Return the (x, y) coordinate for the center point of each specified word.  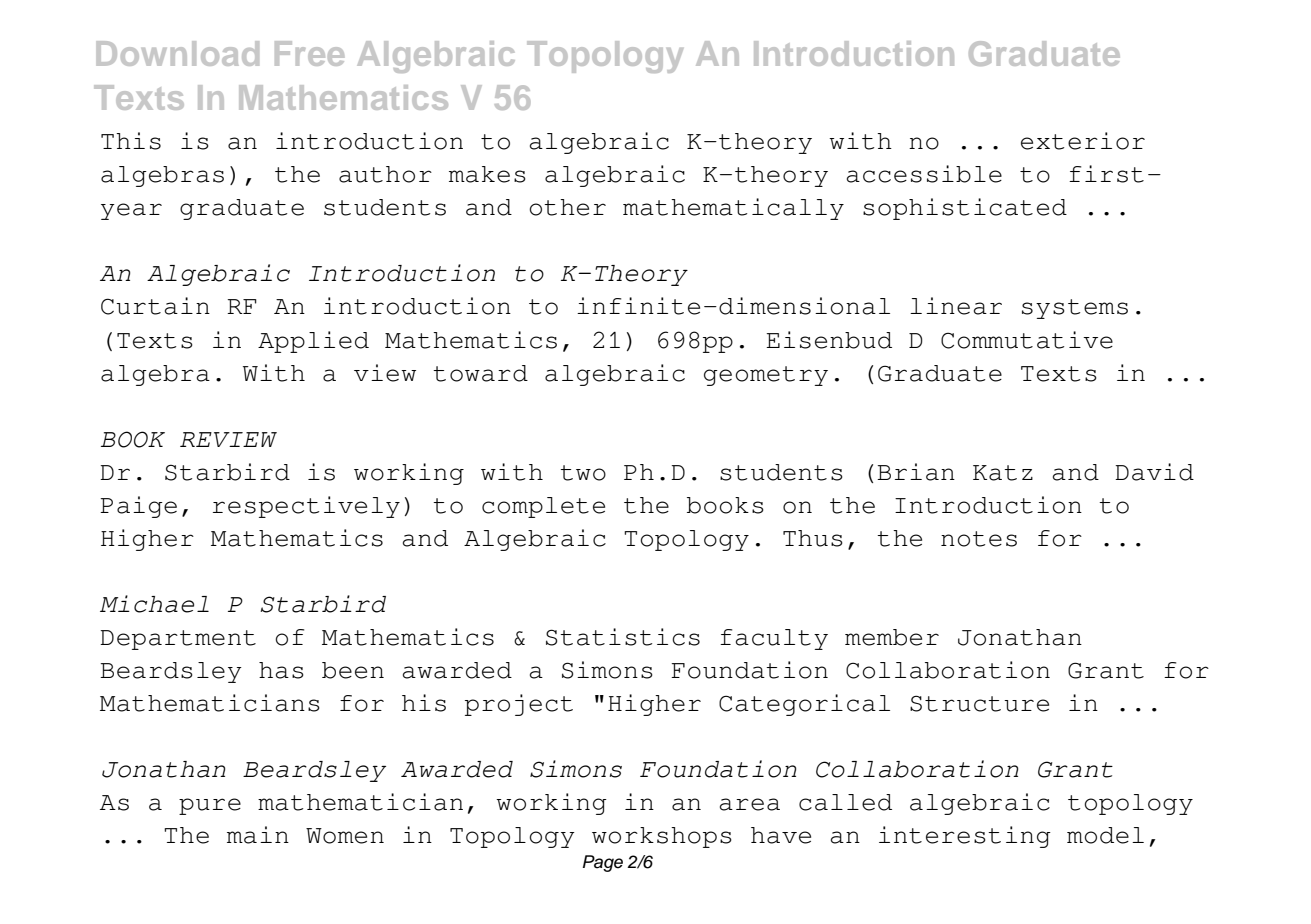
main (258, 835)
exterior (1083, 141)
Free (309, 53)
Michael (154, 604)
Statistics (623, 637)
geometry (766, 376)
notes (979, 539)
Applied (313, 342)
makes (487, 174)
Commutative (1027, 340)
